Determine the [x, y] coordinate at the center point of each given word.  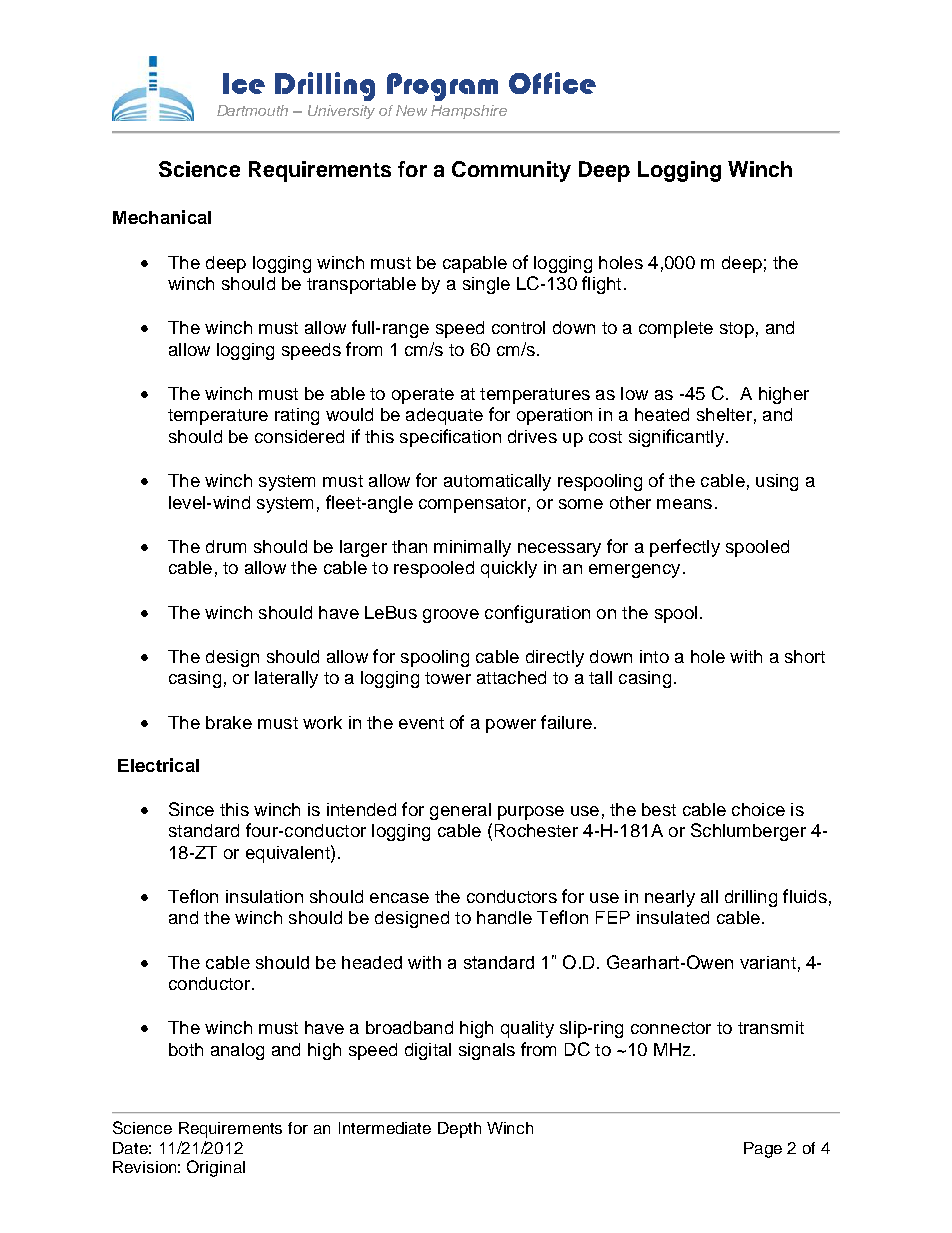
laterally [286, 679]
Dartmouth [252, 110]
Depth [459, 1130]
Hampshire [469, 112]
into [654, 656]
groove [451, 616]
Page [763, 1150]
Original [216, 1168]
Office [552, 83]
